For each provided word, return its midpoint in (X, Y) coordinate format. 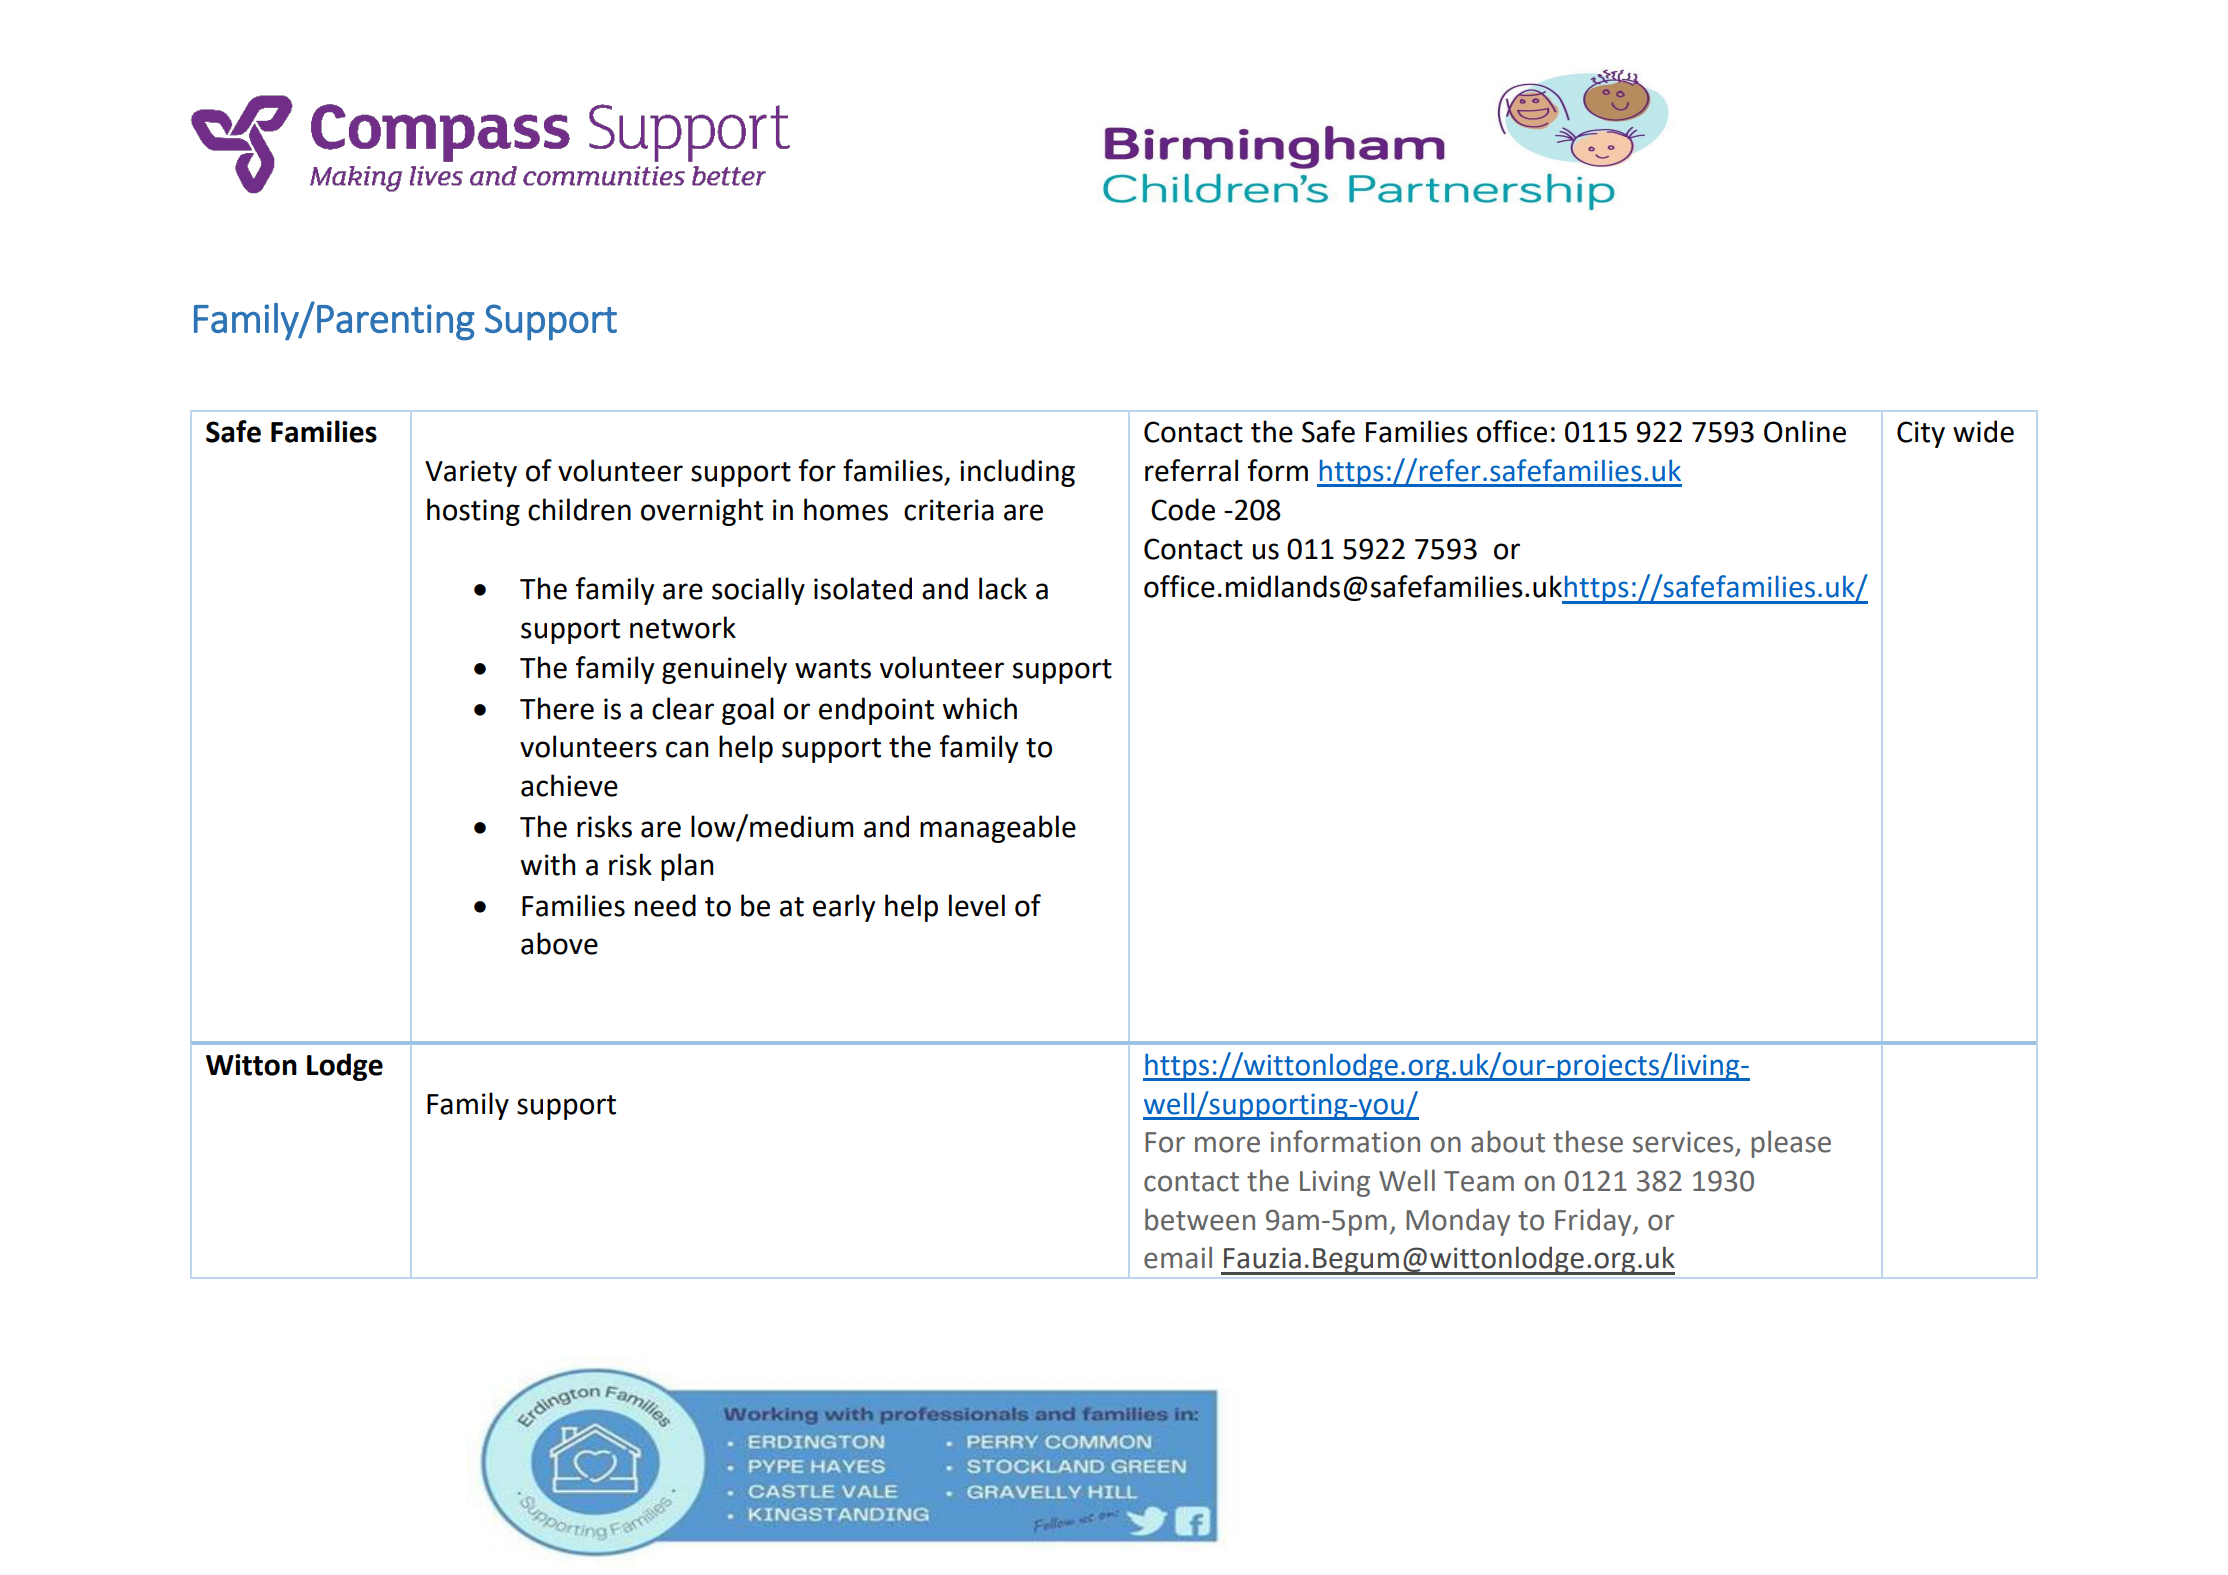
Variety (471, 473)
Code (1183, 509)
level (977, 905)
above (559, 943)
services (1683, 1142)
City (1921, 434)
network (683, 627)
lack (1003, 588)
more (1227, 1144)
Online (1805, 431)
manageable (998, 829)
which (980, 708)
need (665, 905)
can (687, 749)
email (1178, 1257)
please (1791, 1144)
